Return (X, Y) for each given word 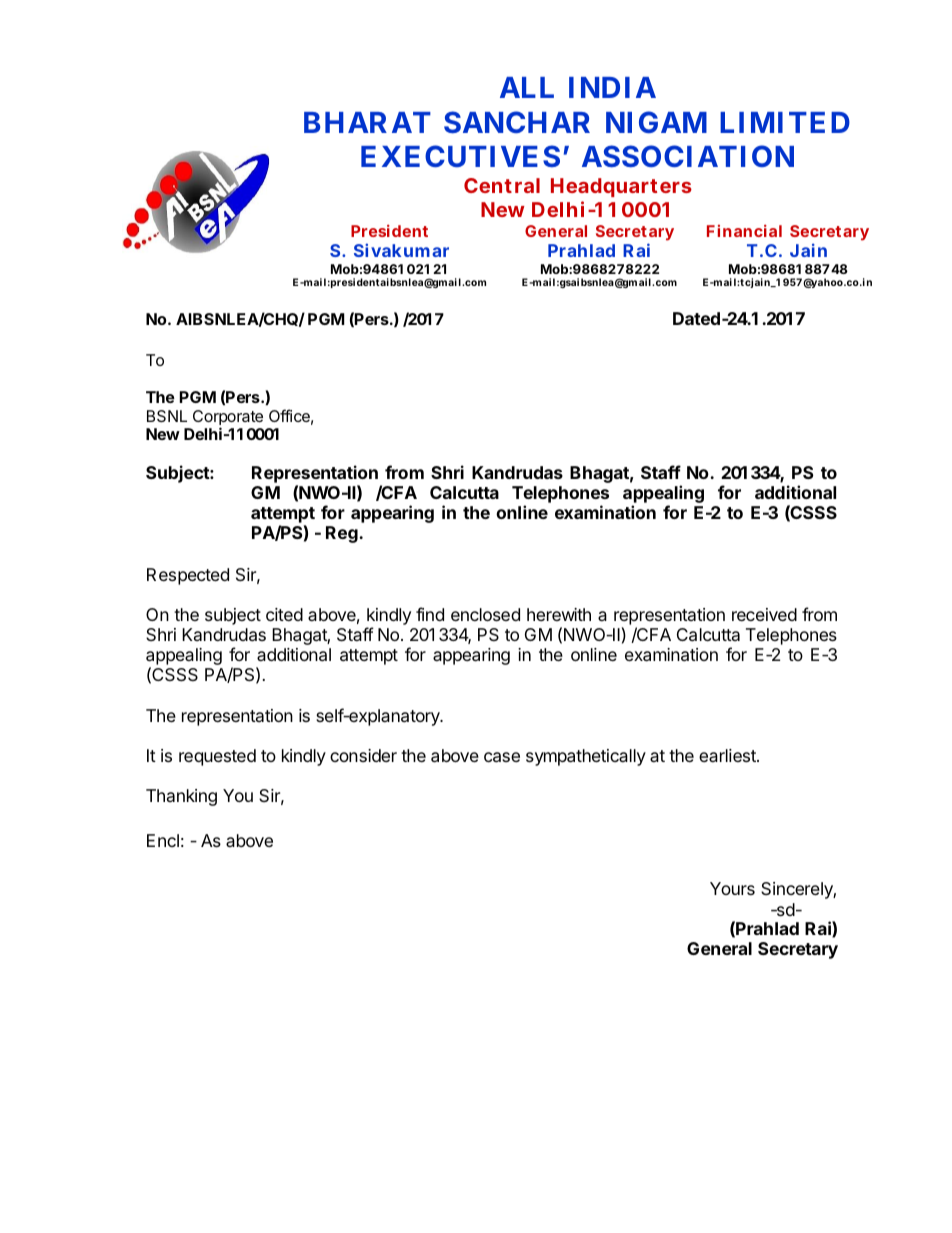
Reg (343, 534)
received (764, 614)
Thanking (181, 797)
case (502, 757)
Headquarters (621, 187)
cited (284, 614)
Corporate (228, 419)
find (430, 614)
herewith (559, 614)
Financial (744, 230)
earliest (728, 755)
